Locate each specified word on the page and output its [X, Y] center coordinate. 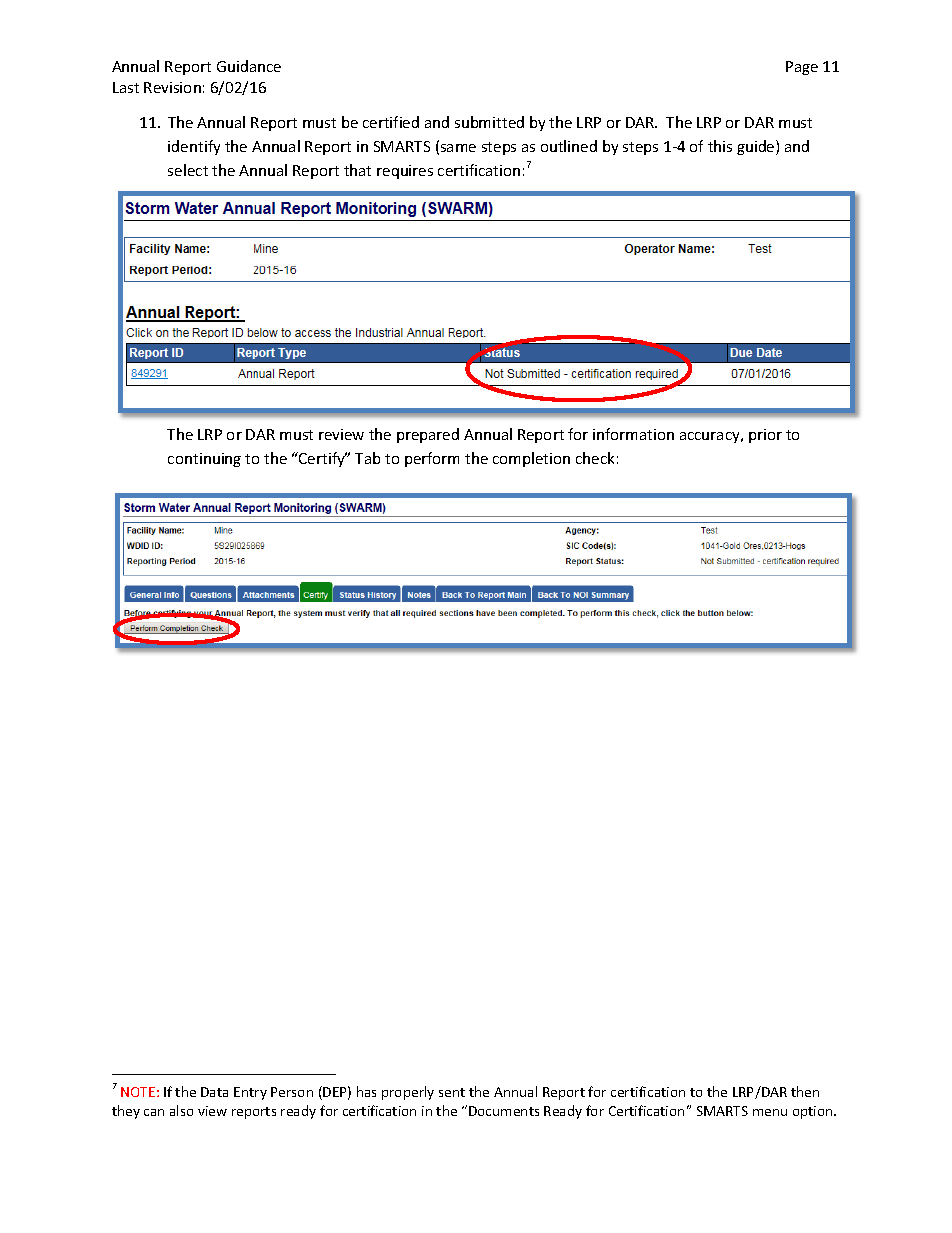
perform [432, 459]
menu [770, 1112]
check [595, 458]
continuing [204, 460]
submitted [489, 122]
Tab [367, 458]
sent [452, 1092]
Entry [250, 1093]
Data [214, 1092]
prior [765, 436]
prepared [428, 435]
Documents [504, 1111]
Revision [172, 87]
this [720, 146]
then [805, 1091]
